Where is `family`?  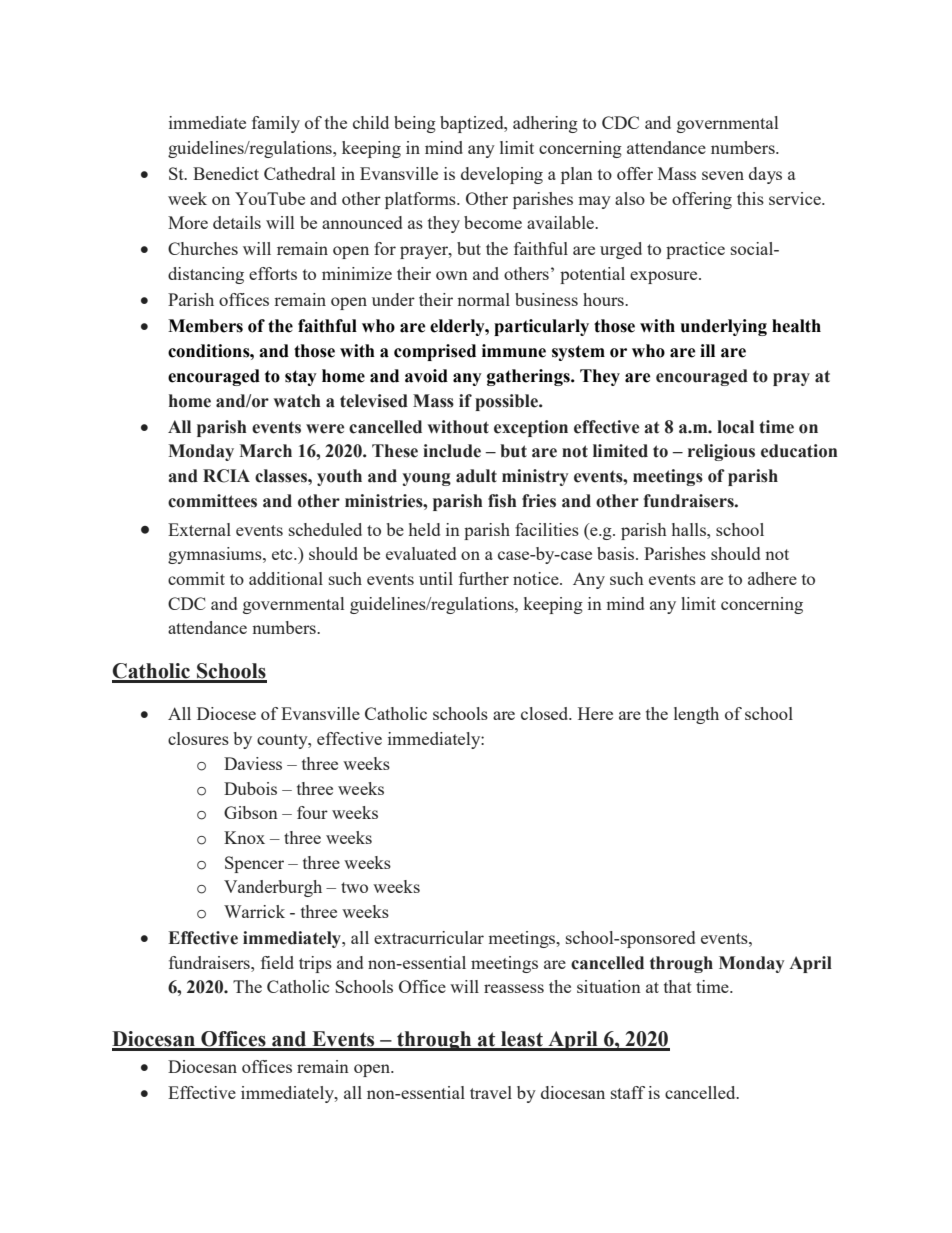 family is located at coordinates (276, 124).
